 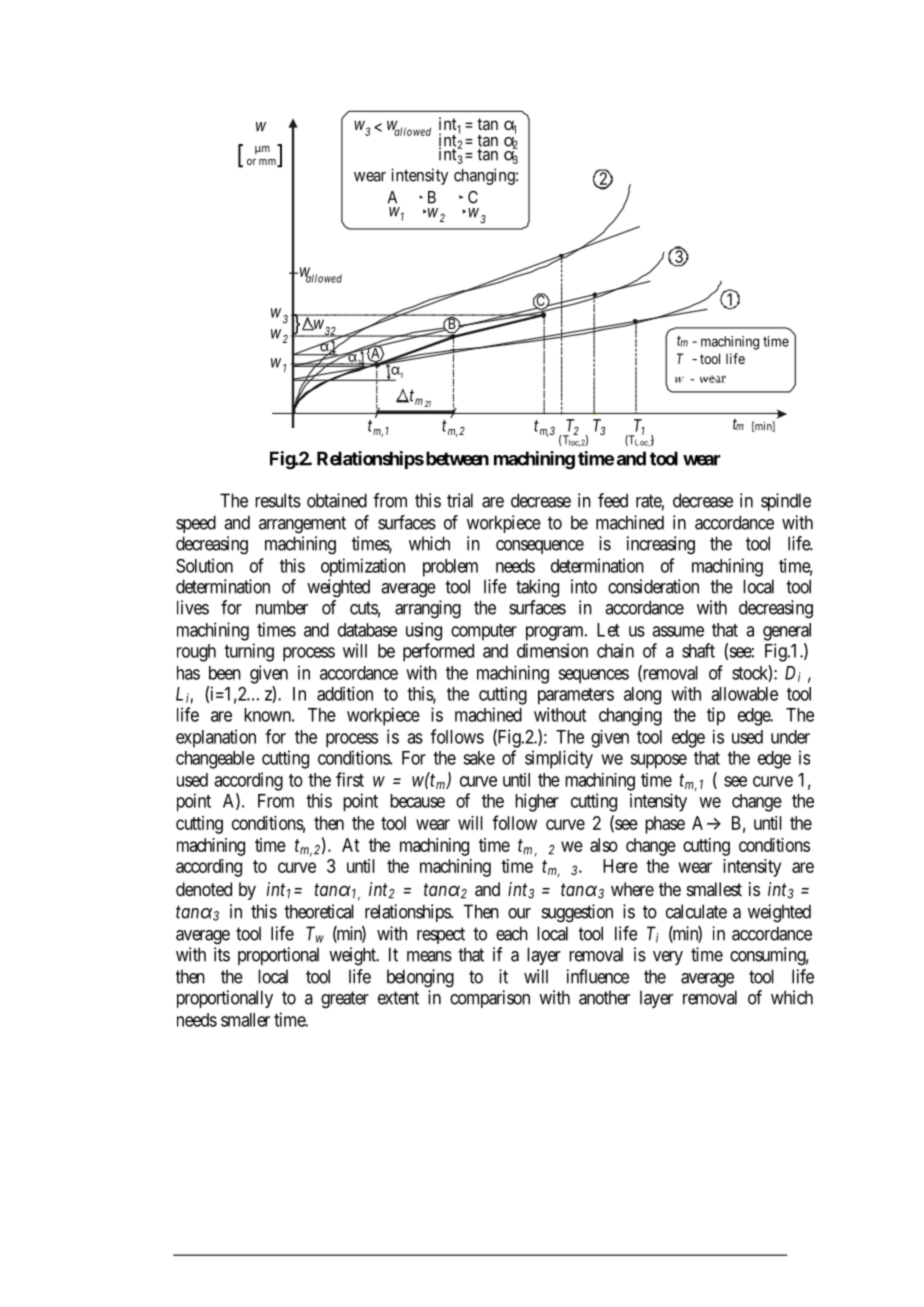 I want to click on higher, so click(x=537, y=802).
